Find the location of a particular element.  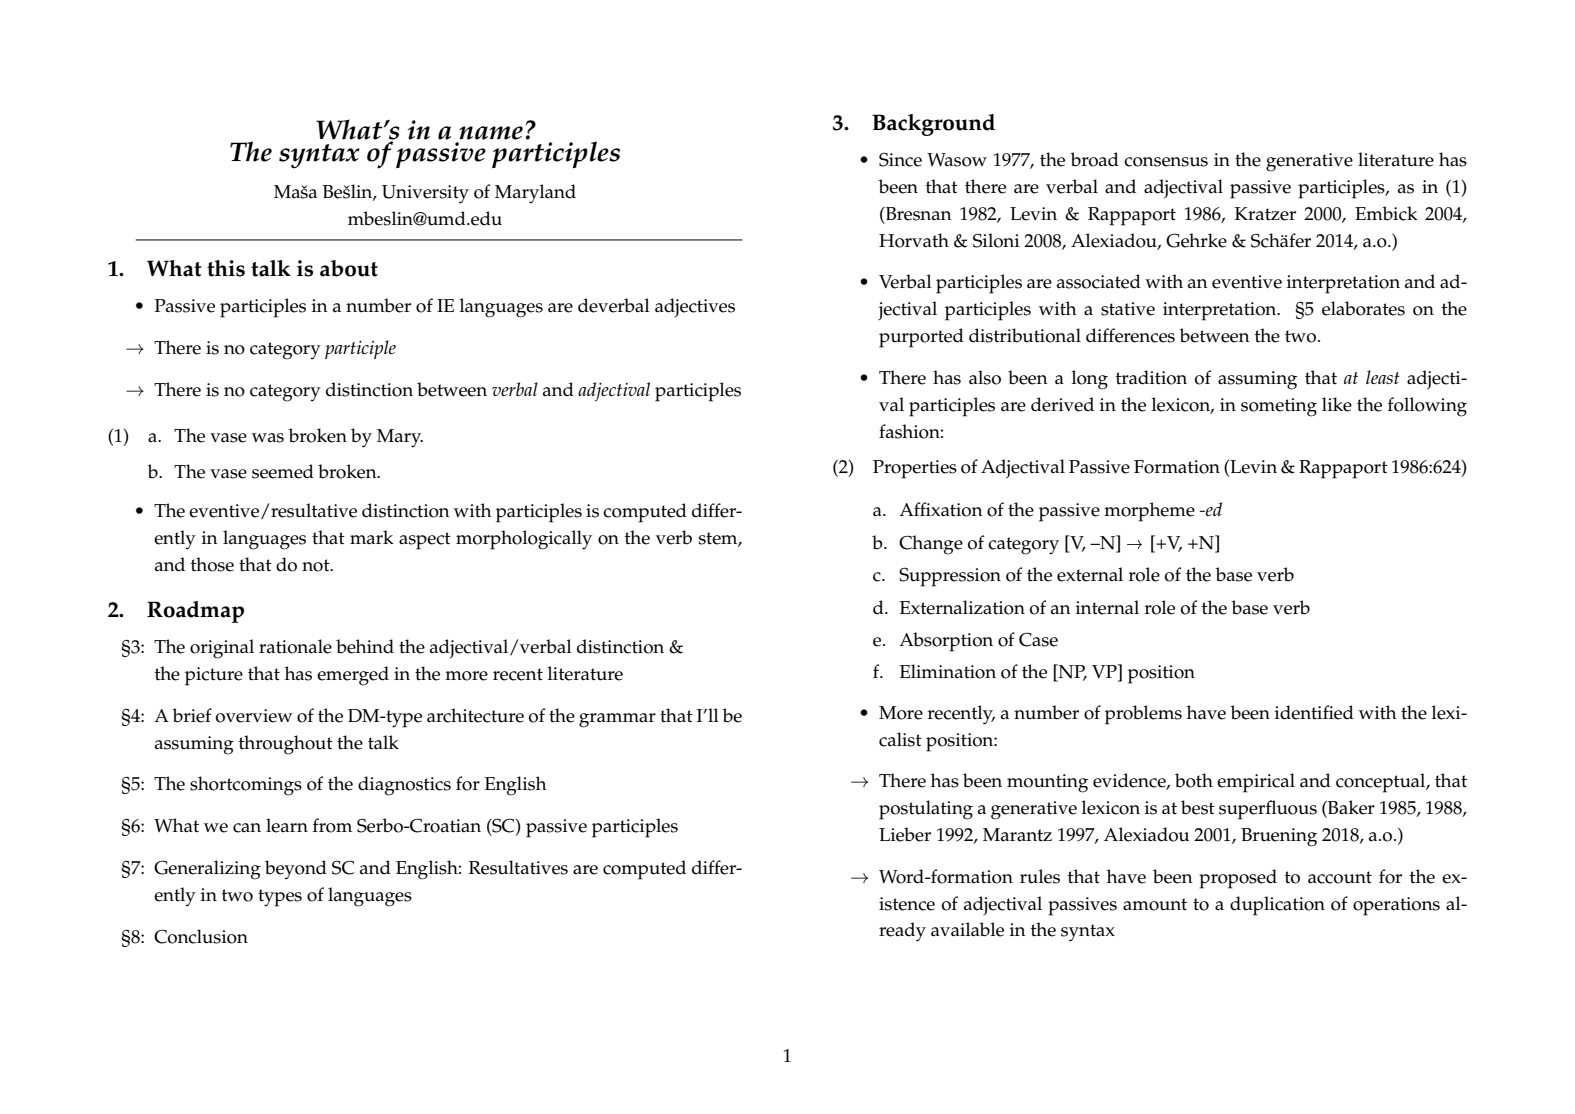

Change is located at coordinates (931, 545).
